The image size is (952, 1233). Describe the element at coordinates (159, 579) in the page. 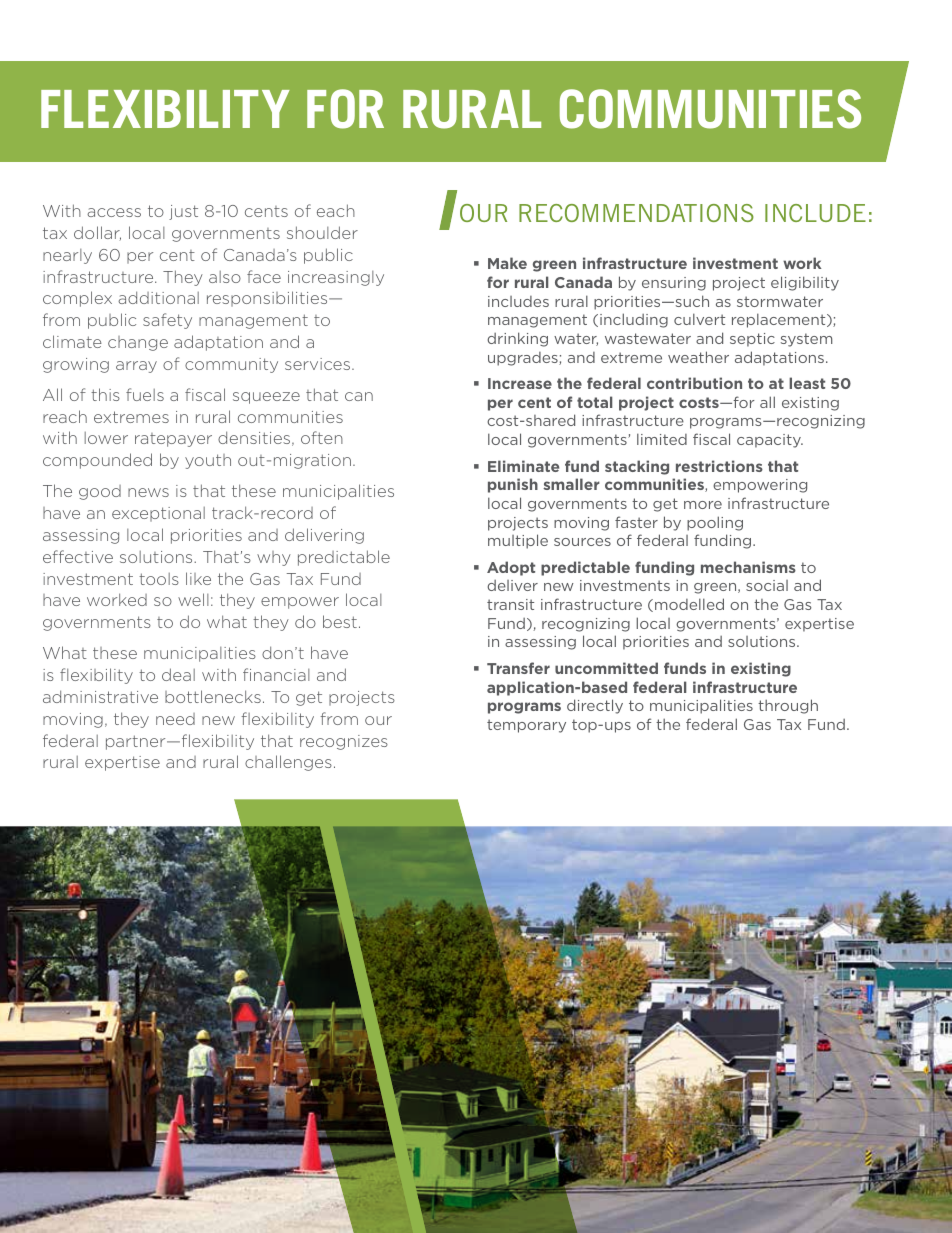

I see `tools` at that location.
